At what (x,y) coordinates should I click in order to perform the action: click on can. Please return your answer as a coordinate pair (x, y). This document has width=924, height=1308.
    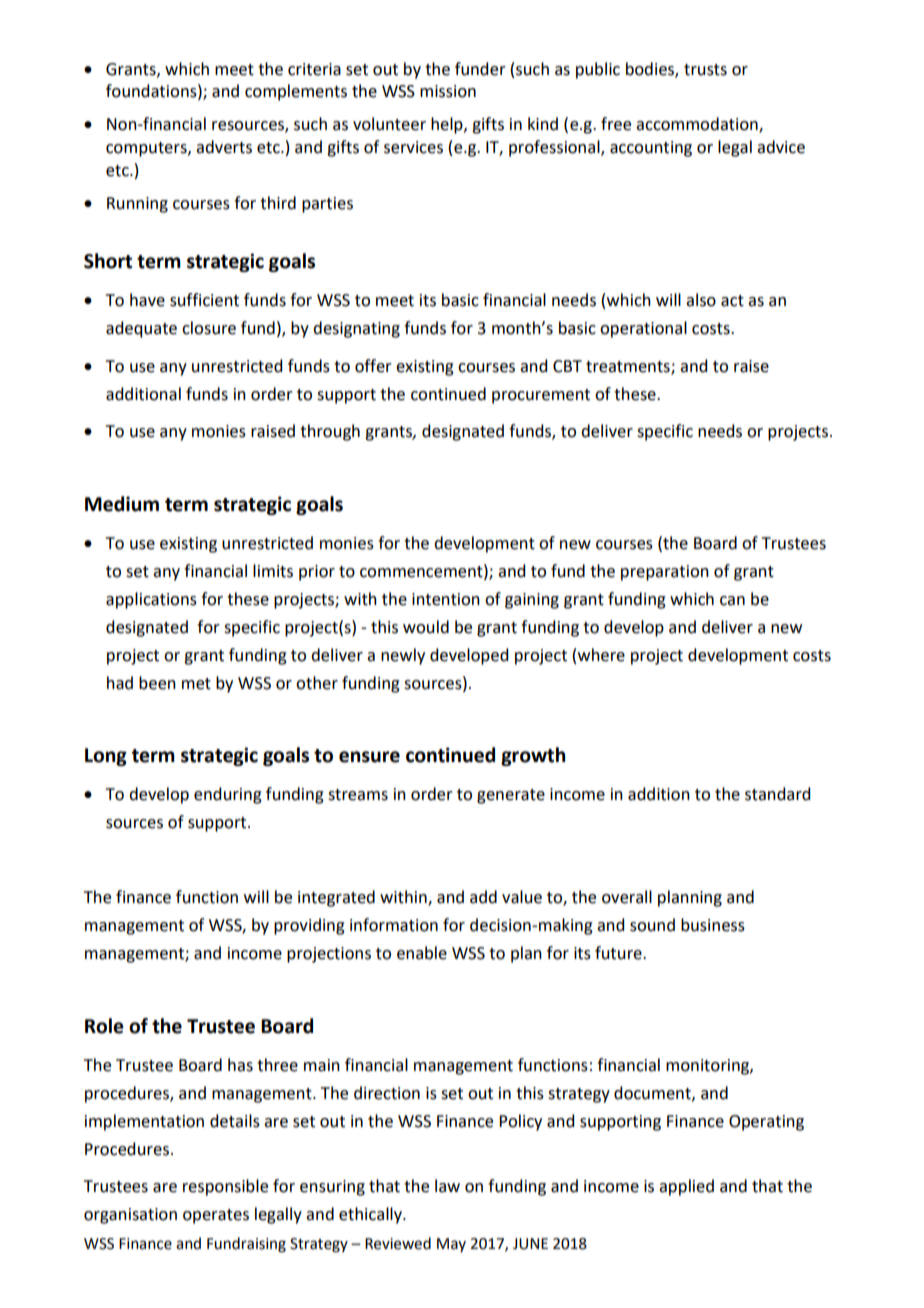
    Looking at the image, I should click on (732, 601).
